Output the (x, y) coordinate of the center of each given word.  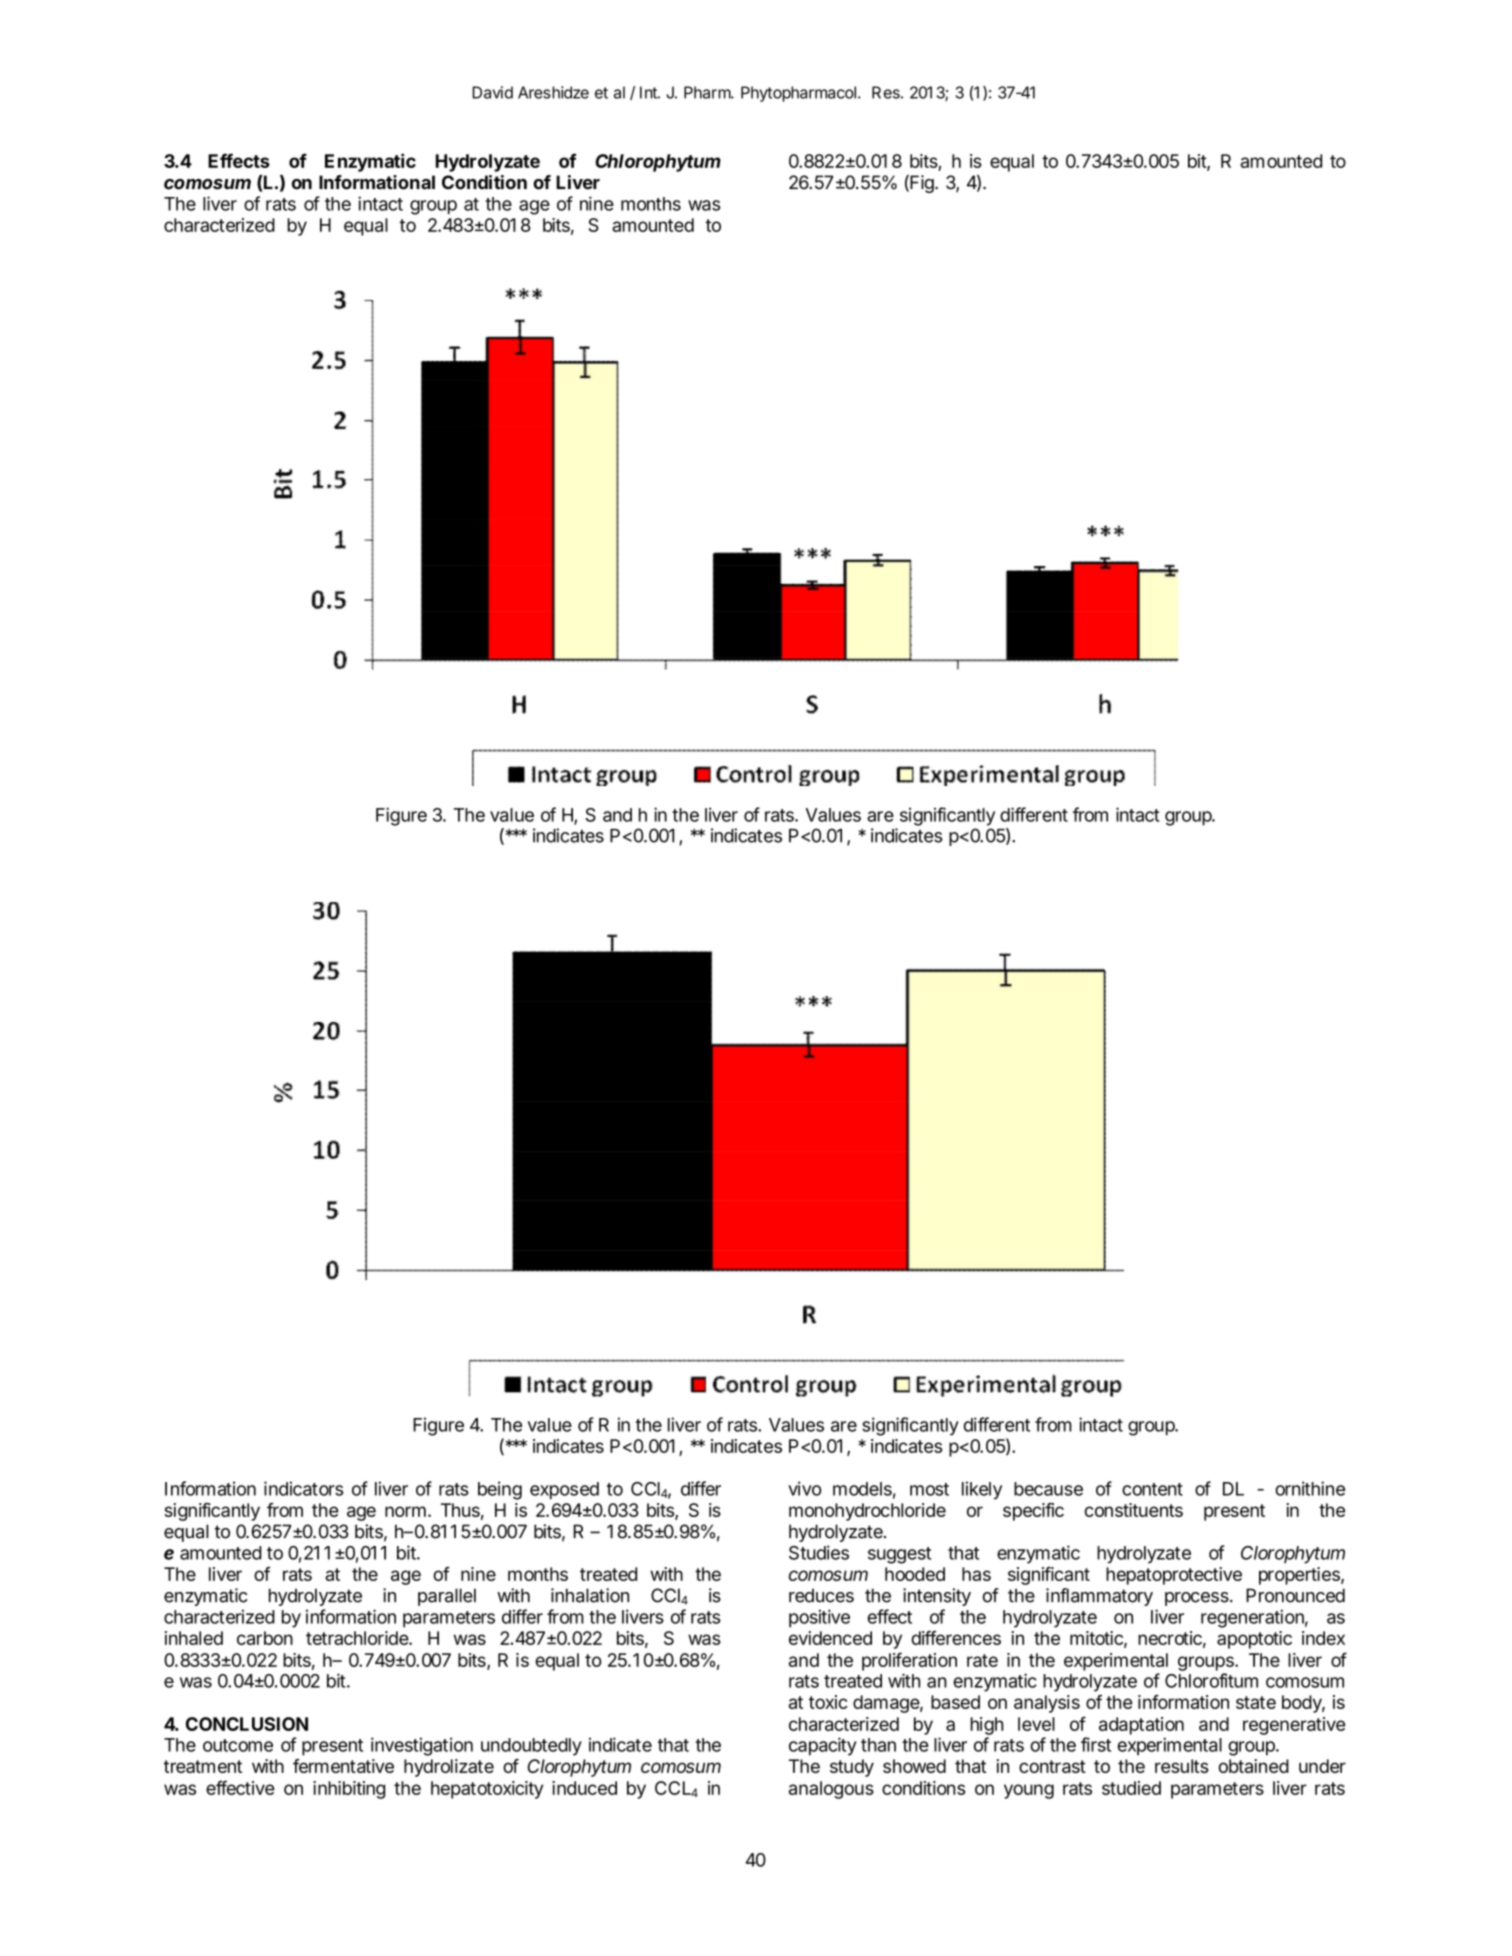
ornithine (1310, 1488)
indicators (303, 1488)
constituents (1134, 1510)
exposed (564, 1491)
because (1048, 1489)
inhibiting (349, 1790)
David (492, 92)
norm (405, 1511)
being (500, 1490)
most (929, 1489)
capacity (823, 1746)
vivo (804, 1488)
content (1152, 1489)
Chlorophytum (658, 163)
